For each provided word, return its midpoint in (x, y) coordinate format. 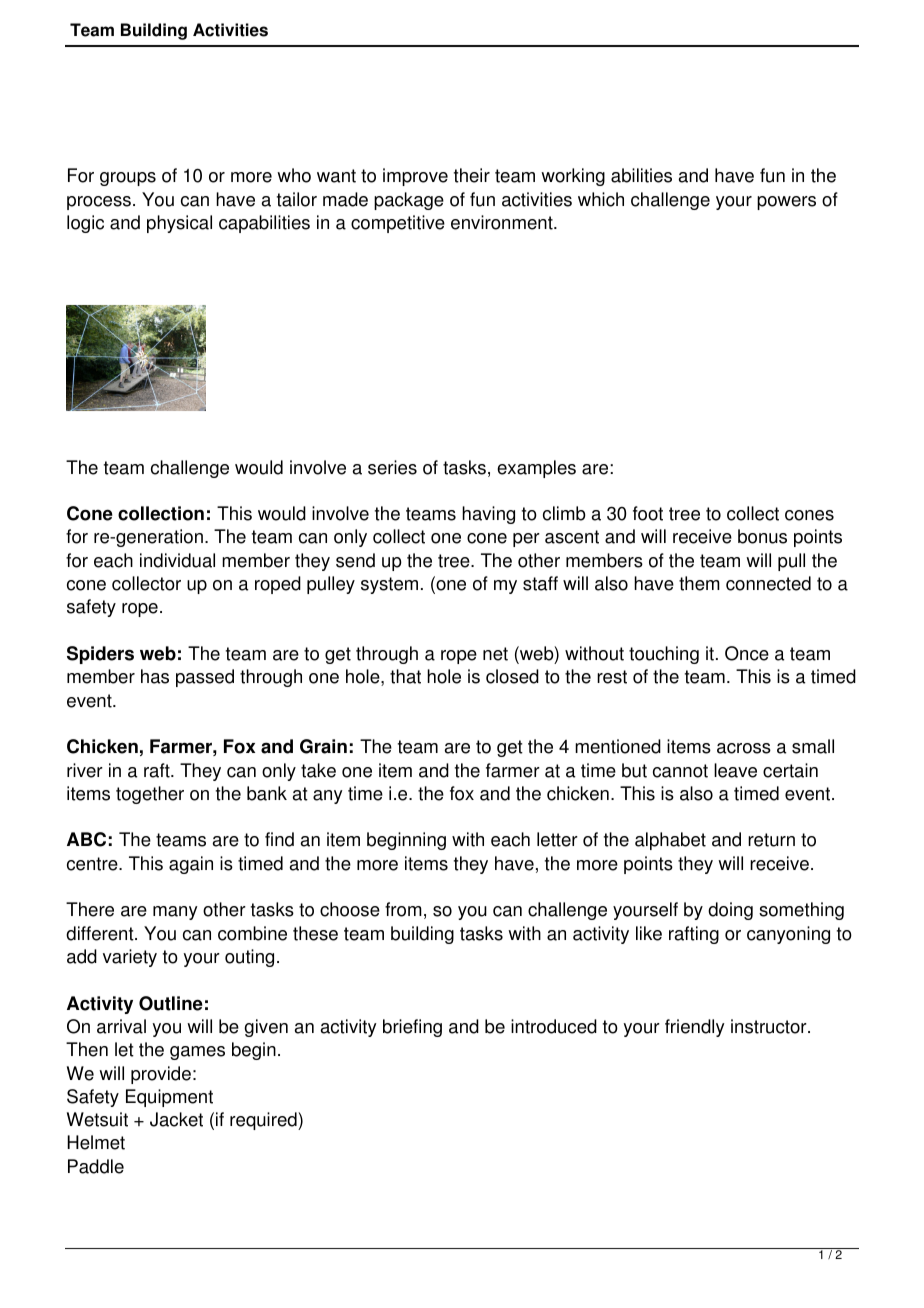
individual (177, 560)
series (392, 467)
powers (786, 203)
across (744, 748)
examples (536, 469)
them (699, 583)
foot (648, 513)
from (403, 909)
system (389, 585)
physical (179, 224)
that (405, 676)
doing (730, 911)
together (150, 795)
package (409, 201)
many (175, 913)
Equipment (169, 1098)
